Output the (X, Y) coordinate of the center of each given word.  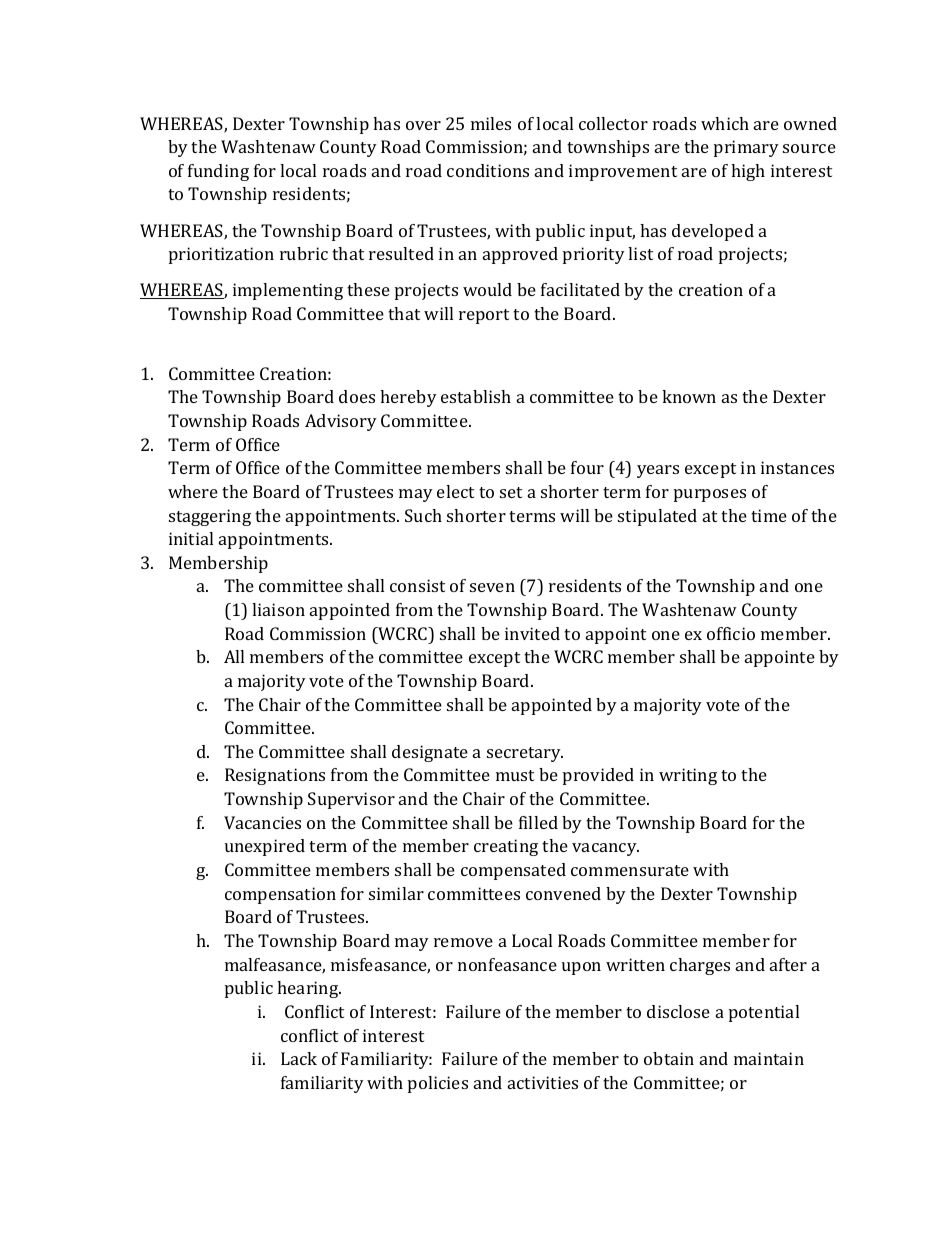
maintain (769, 1058)
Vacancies (262, 822)
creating (506, 847)
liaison (278, 609)
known (689, 396)
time (769, 515)
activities (543, 1082)
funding (218, 172)
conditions (488, 170)
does (357, 396)
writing (688, 776)
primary (746, 148)
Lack (299, 1058)
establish (476, 396)
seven (492, 587)
